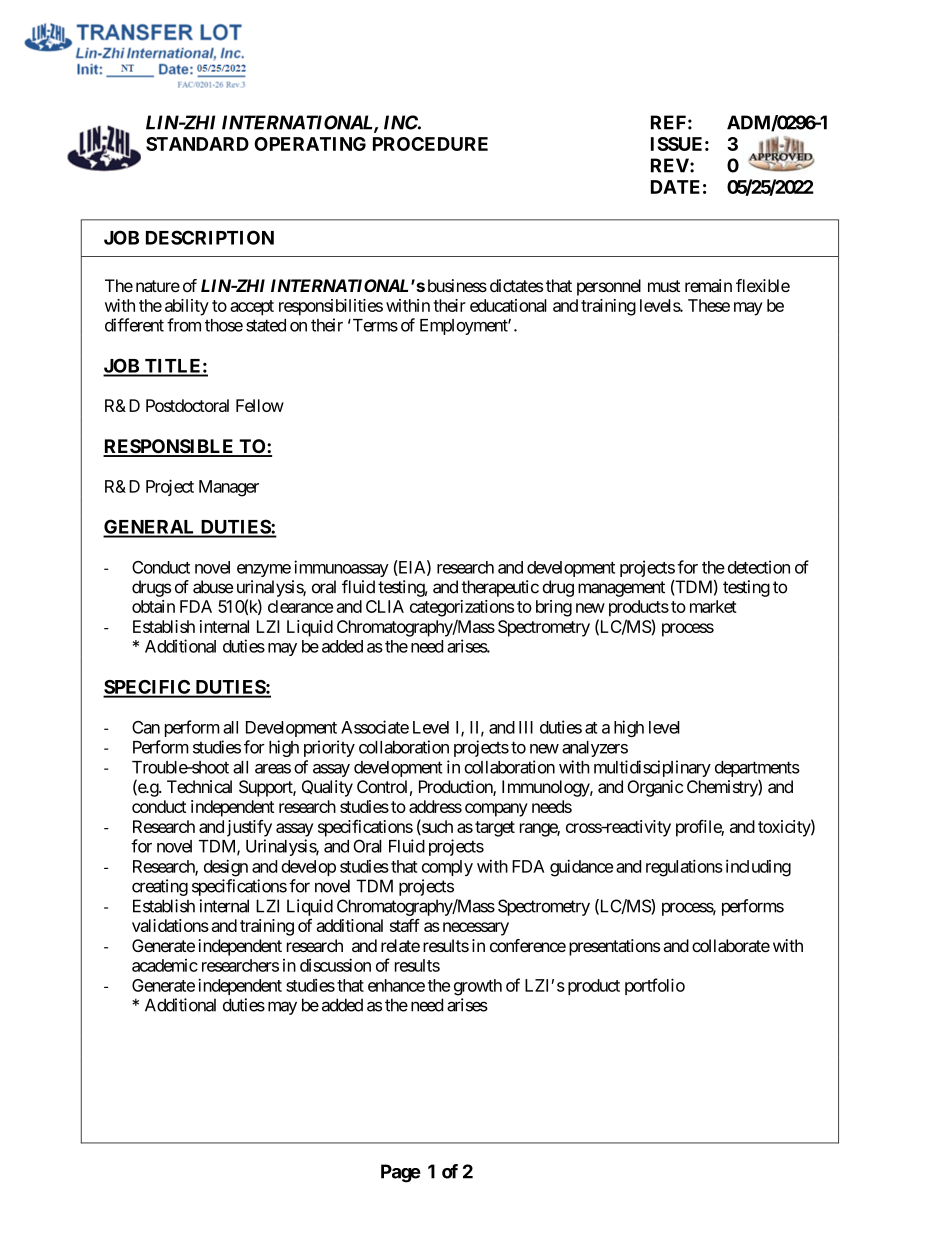 The image size is (952, 1233). I want to click on DATE, so click(675, 187).
